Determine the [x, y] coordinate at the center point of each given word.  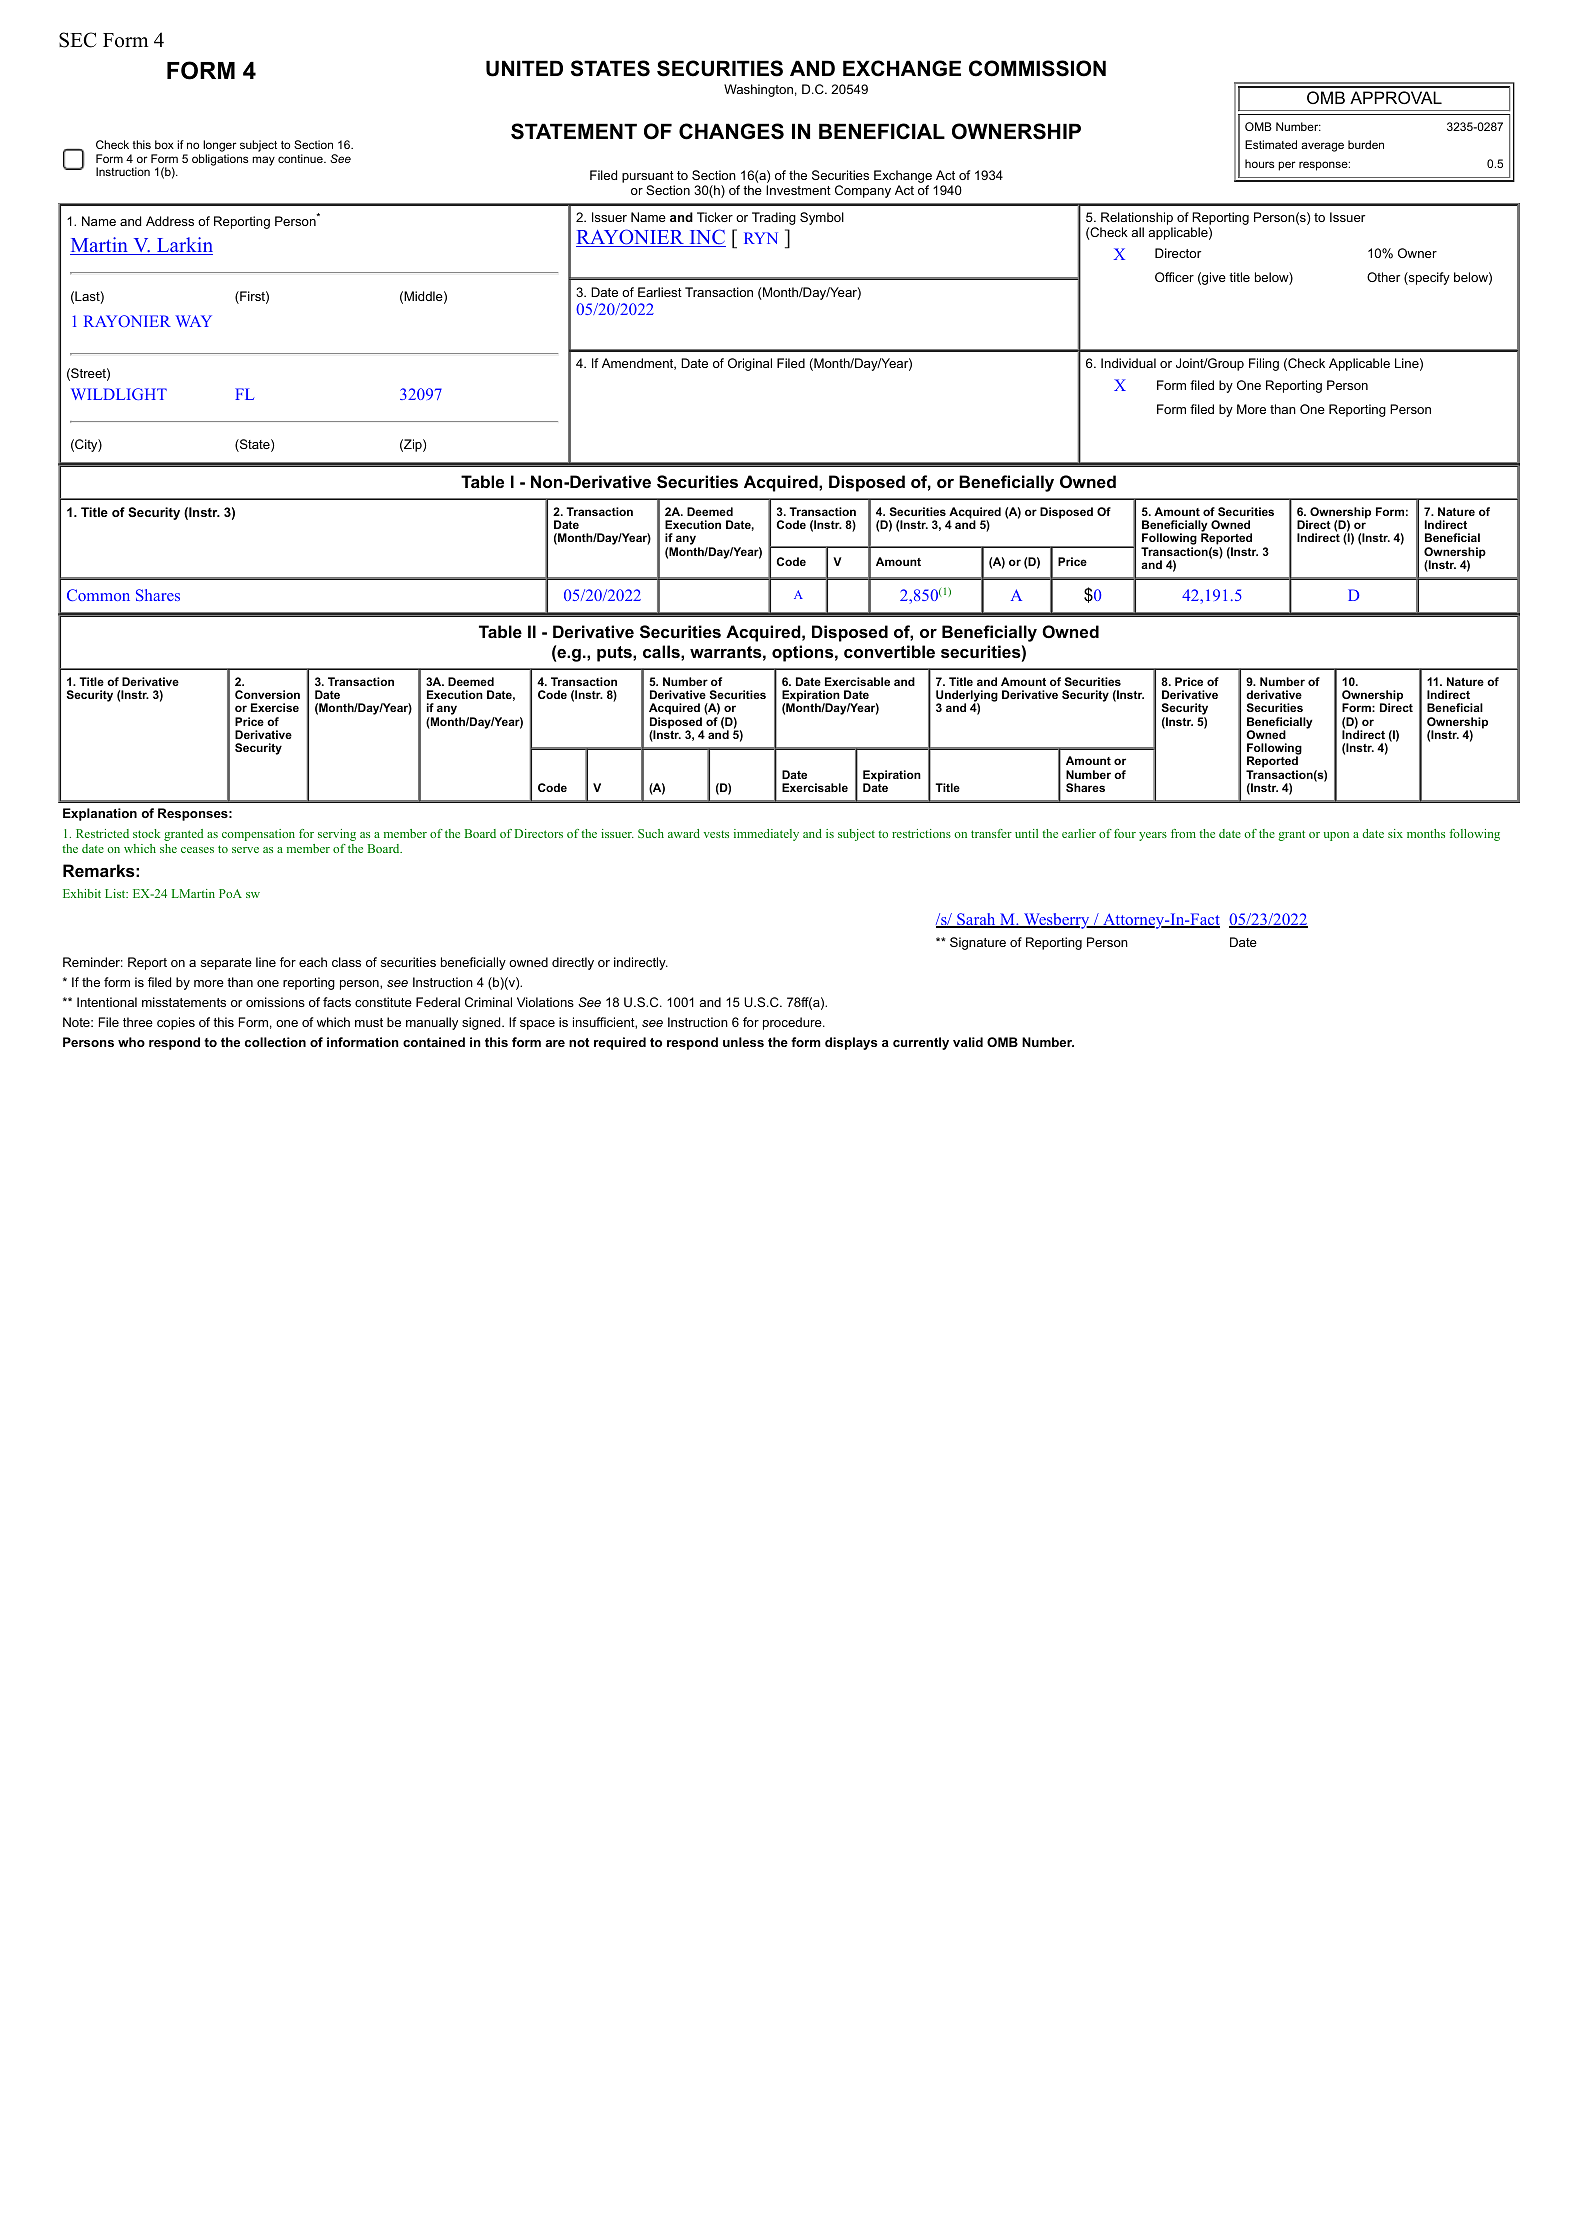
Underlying [967, 697]
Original [750, 364]
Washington [758, 90]
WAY [193, 321]
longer [220, 147]
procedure [793, 1023]
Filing [1264, 364]
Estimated [1271, 144]
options [803, 653]
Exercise [275, 707]
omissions [275, 1002]
